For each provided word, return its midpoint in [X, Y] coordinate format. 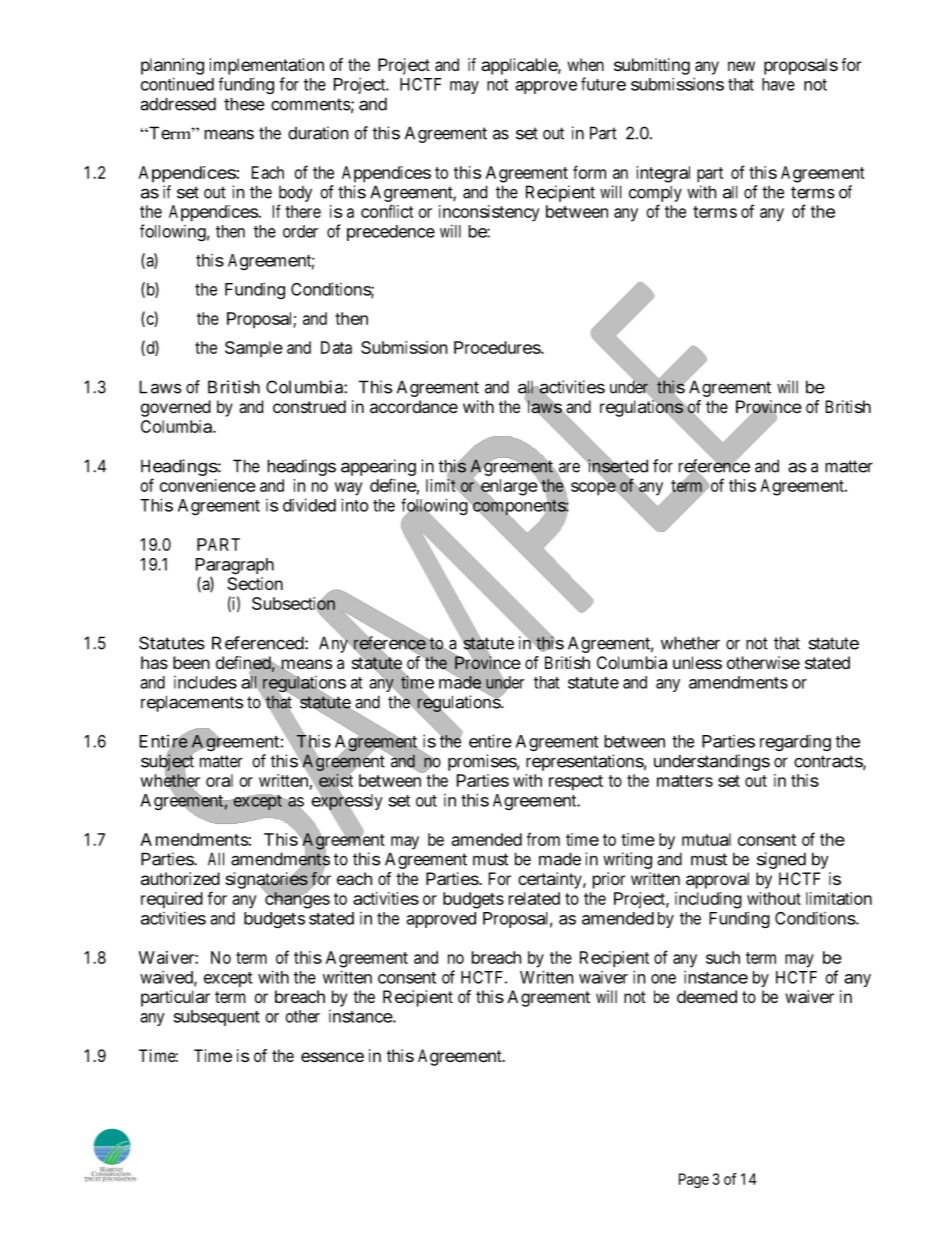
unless [697, 662]
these [244, 104]
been [191, 662]
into [355, 505]
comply [655, 194]
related [534, 898]
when [585, 64]
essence [332, 1057]
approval [717, 880]
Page [694, 1180]
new [741, 66]
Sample [254, 349]
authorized [180, 878]
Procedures [498, 347]
